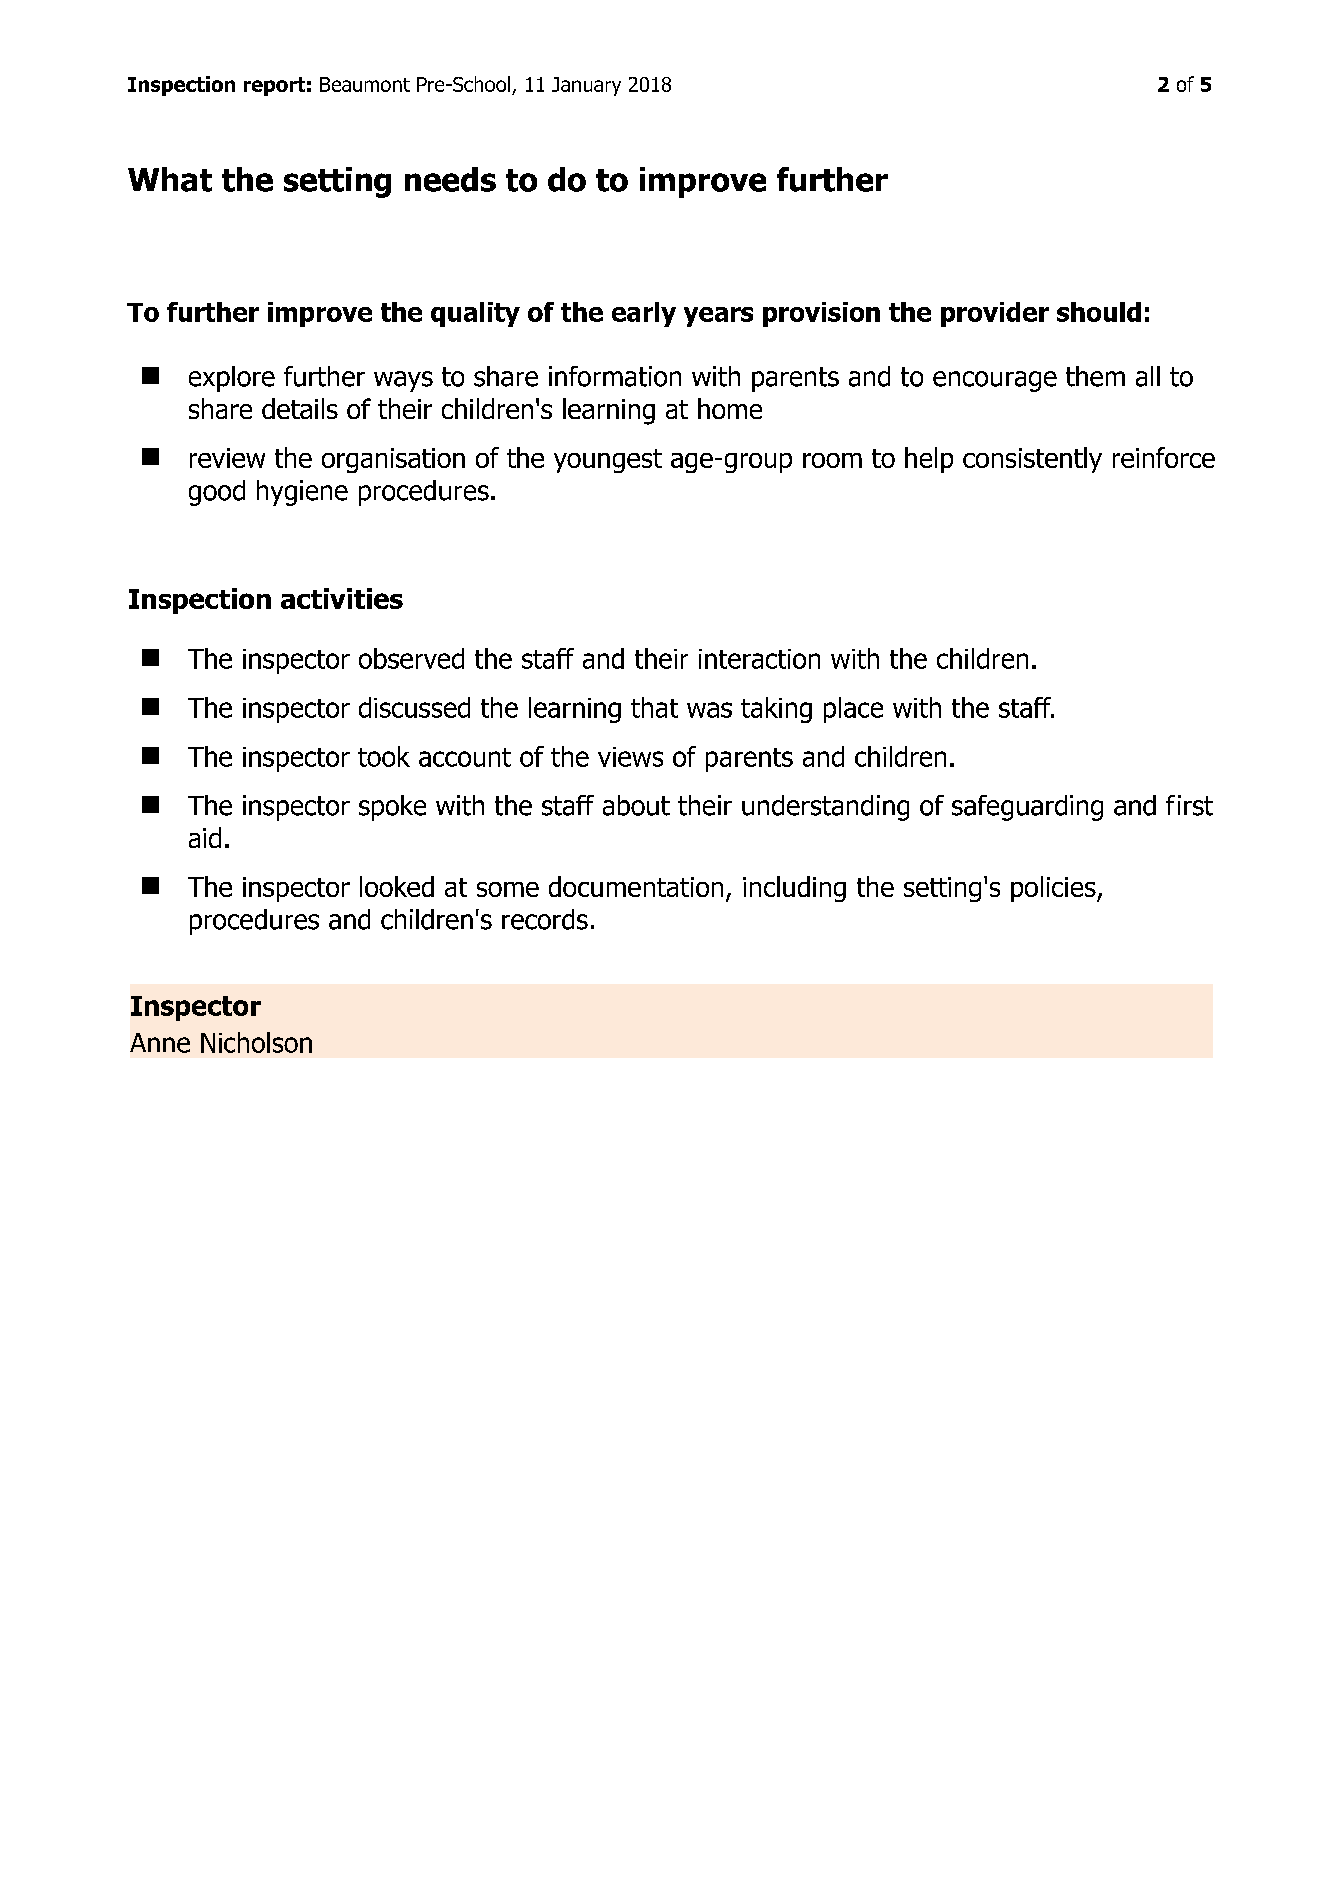  What do you see at coordinates (256, 1042) in the screenshot?
I see `Nicholson` at bounding box center [256, 1042].
